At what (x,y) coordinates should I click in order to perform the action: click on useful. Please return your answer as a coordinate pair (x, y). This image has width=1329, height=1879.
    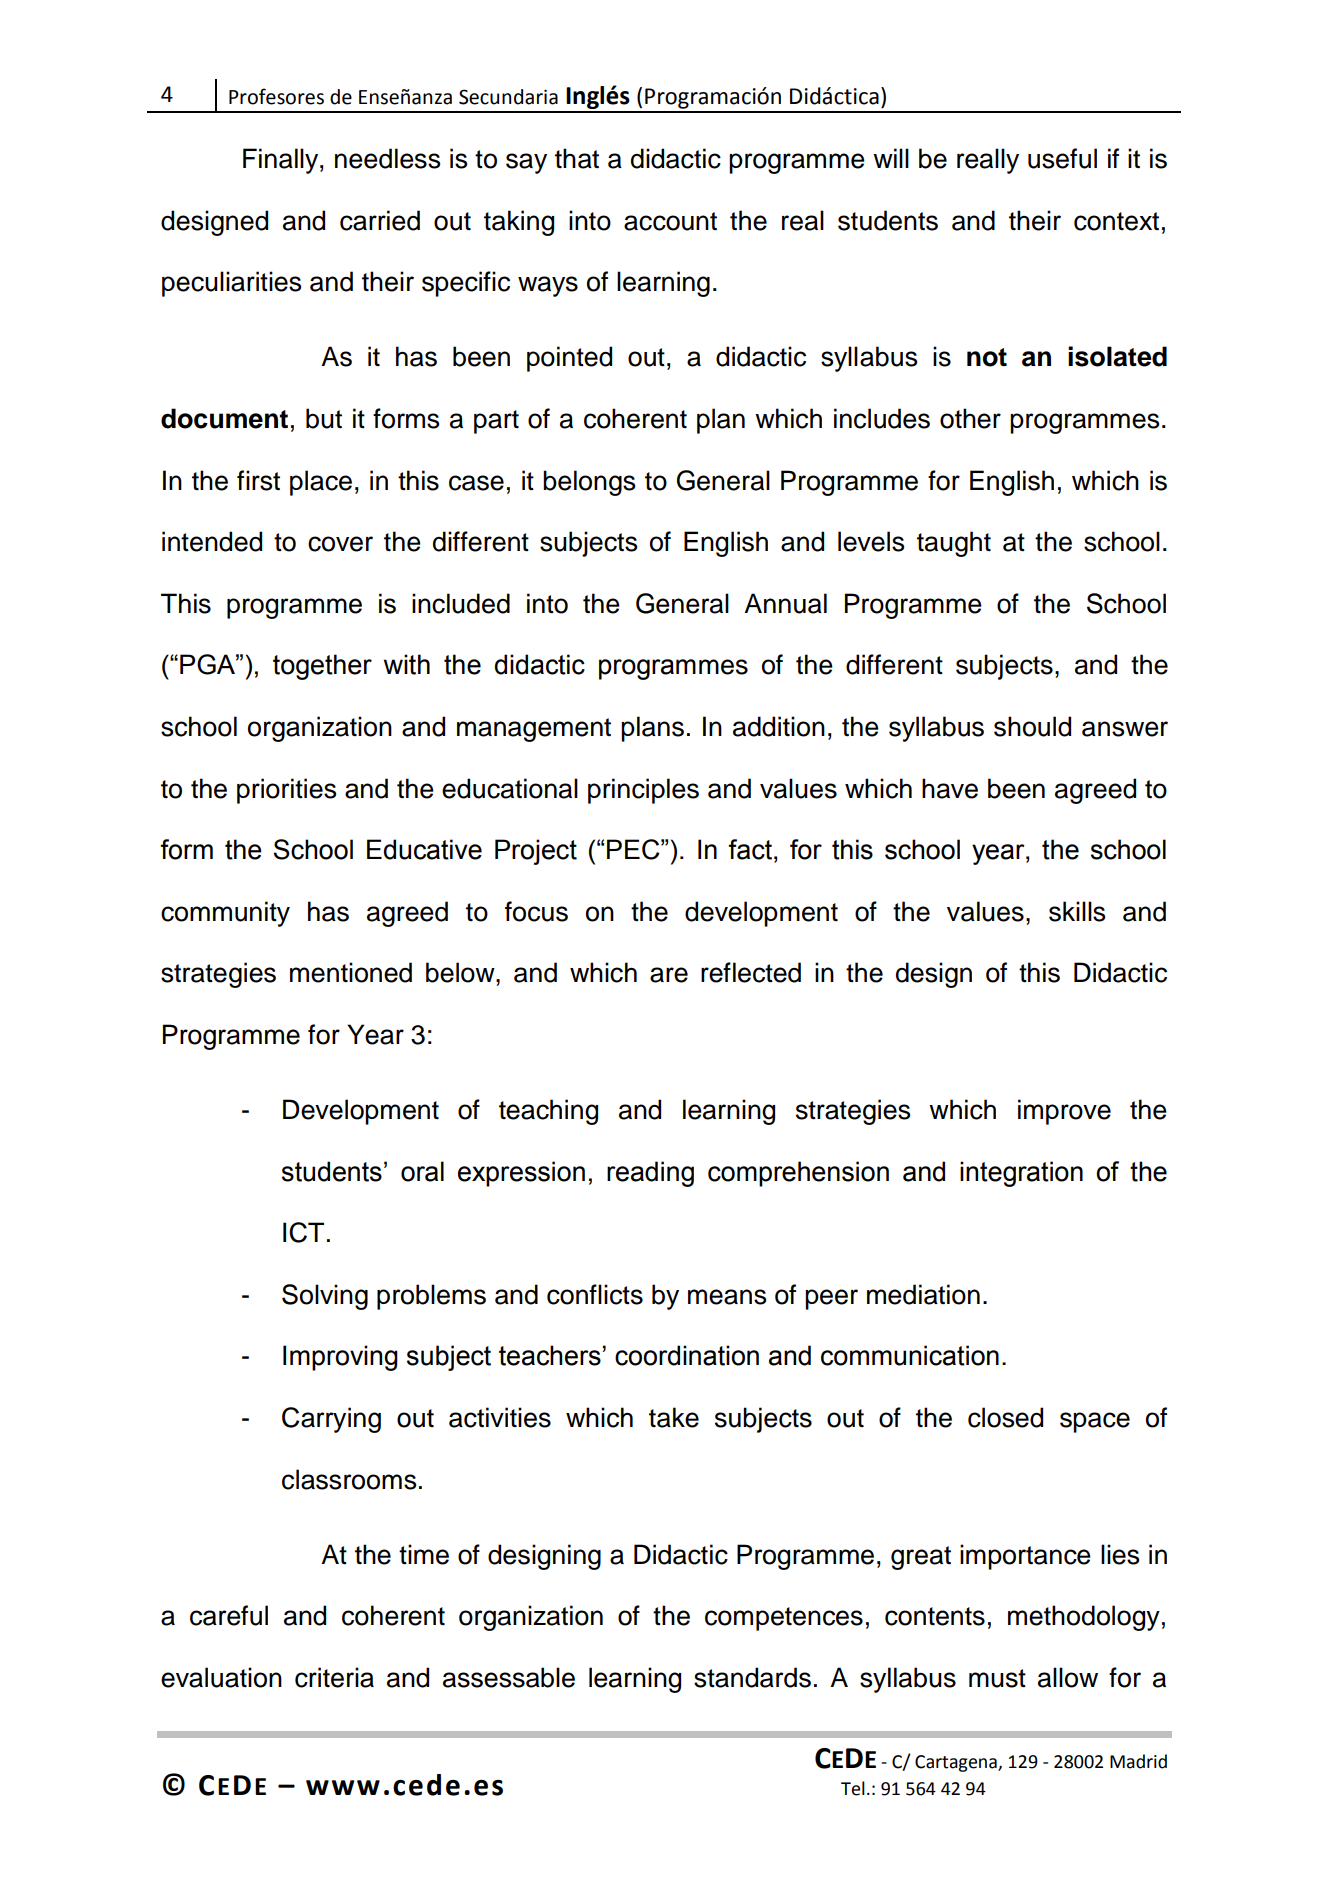
    Looking at the image, I should click on (1062, 158).
